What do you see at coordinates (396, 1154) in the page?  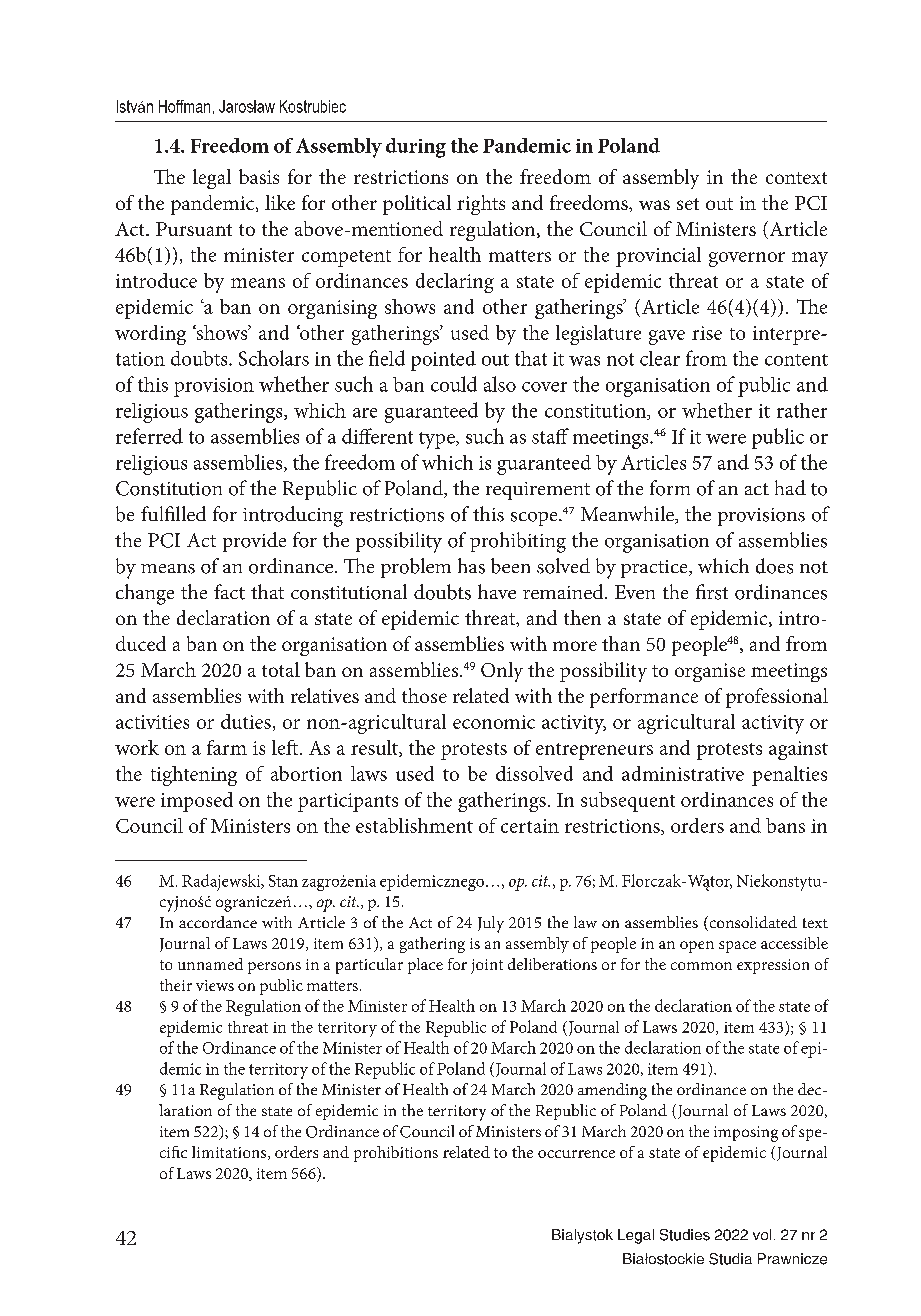 I see `prohibitions` at bounding box center [396, 1154].
